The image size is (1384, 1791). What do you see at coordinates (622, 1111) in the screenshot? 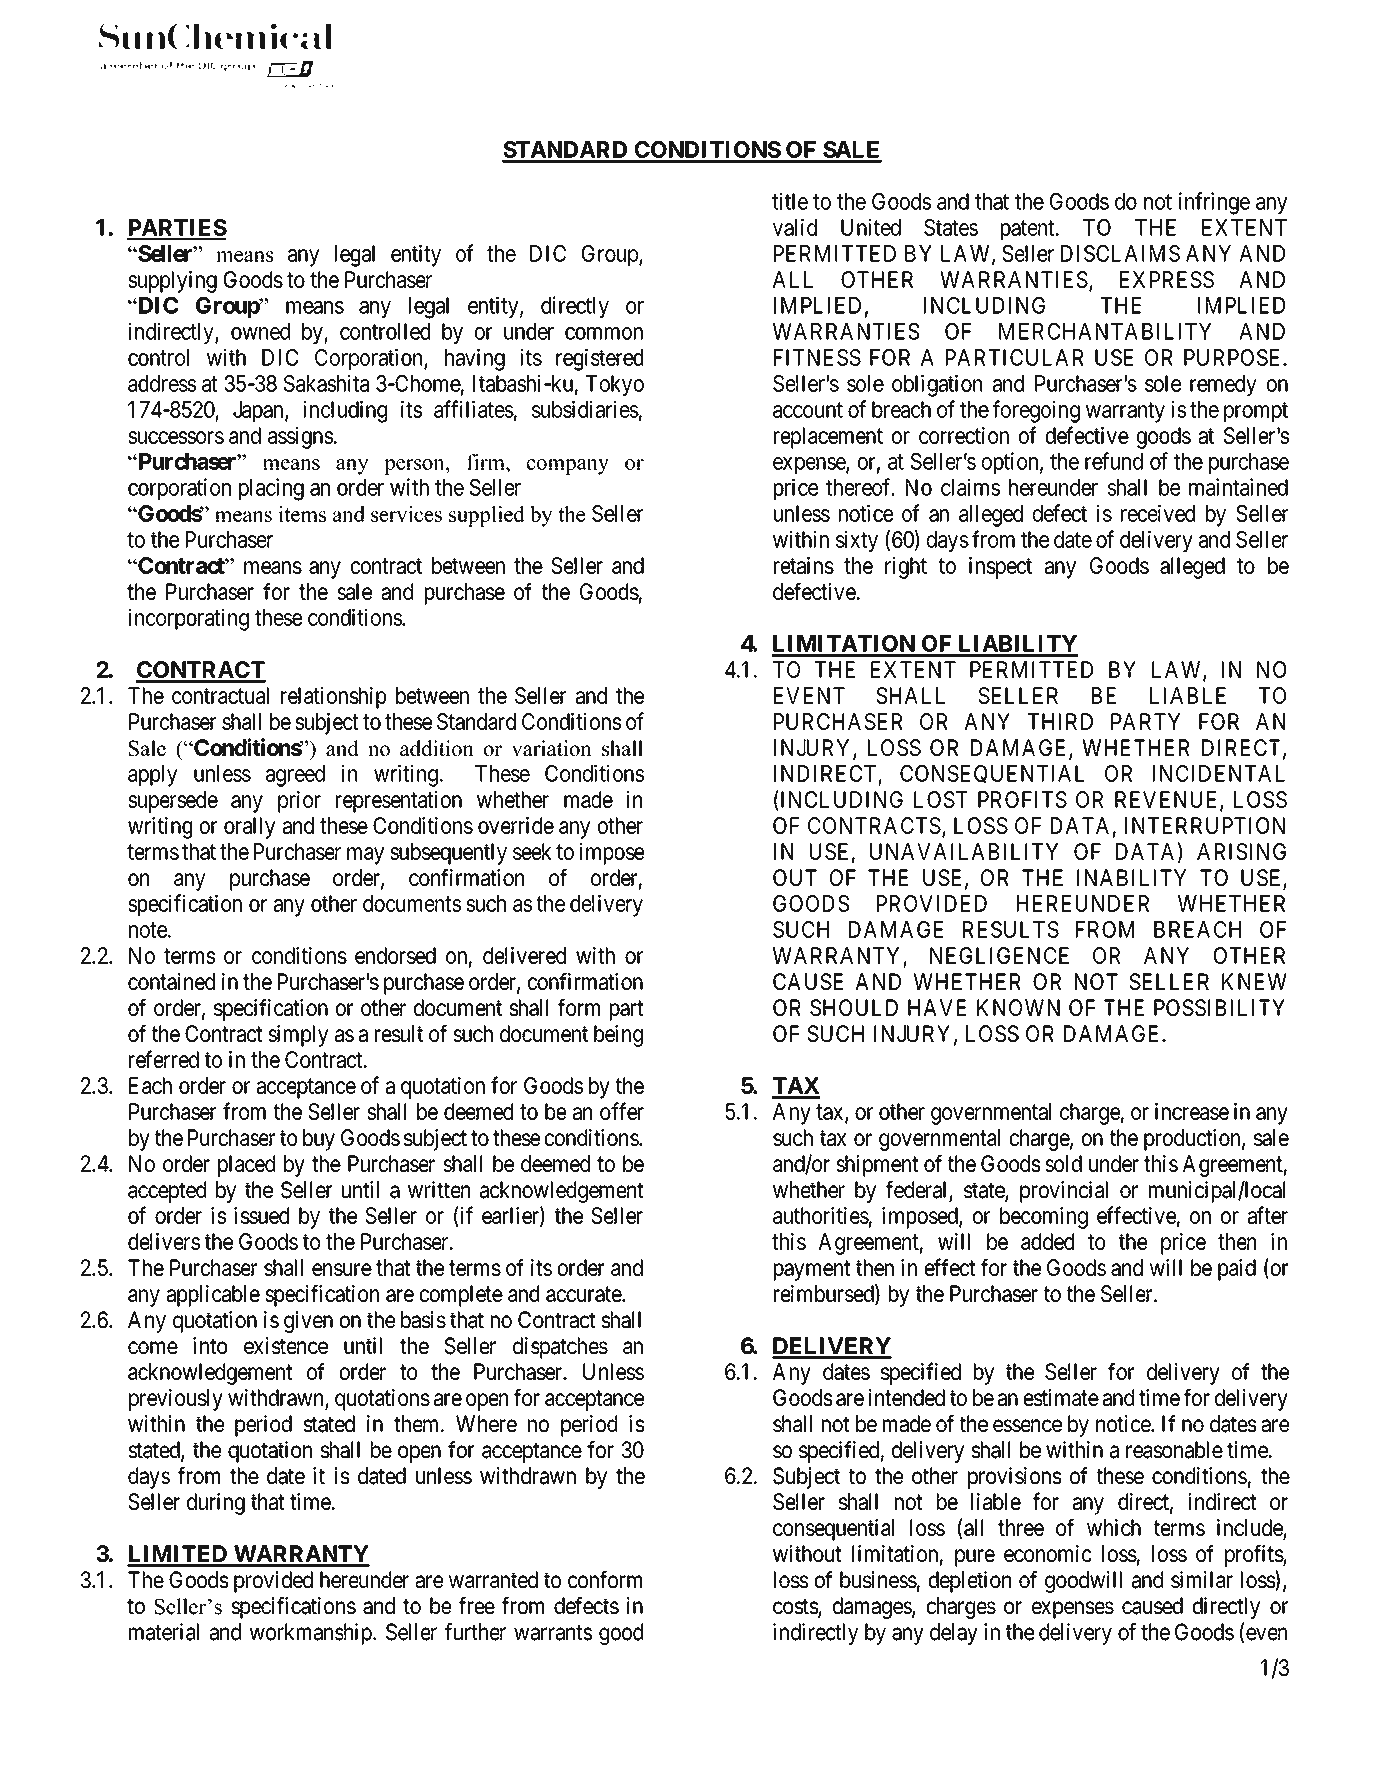
I see `offer` at bounding box center [622, 1111].
